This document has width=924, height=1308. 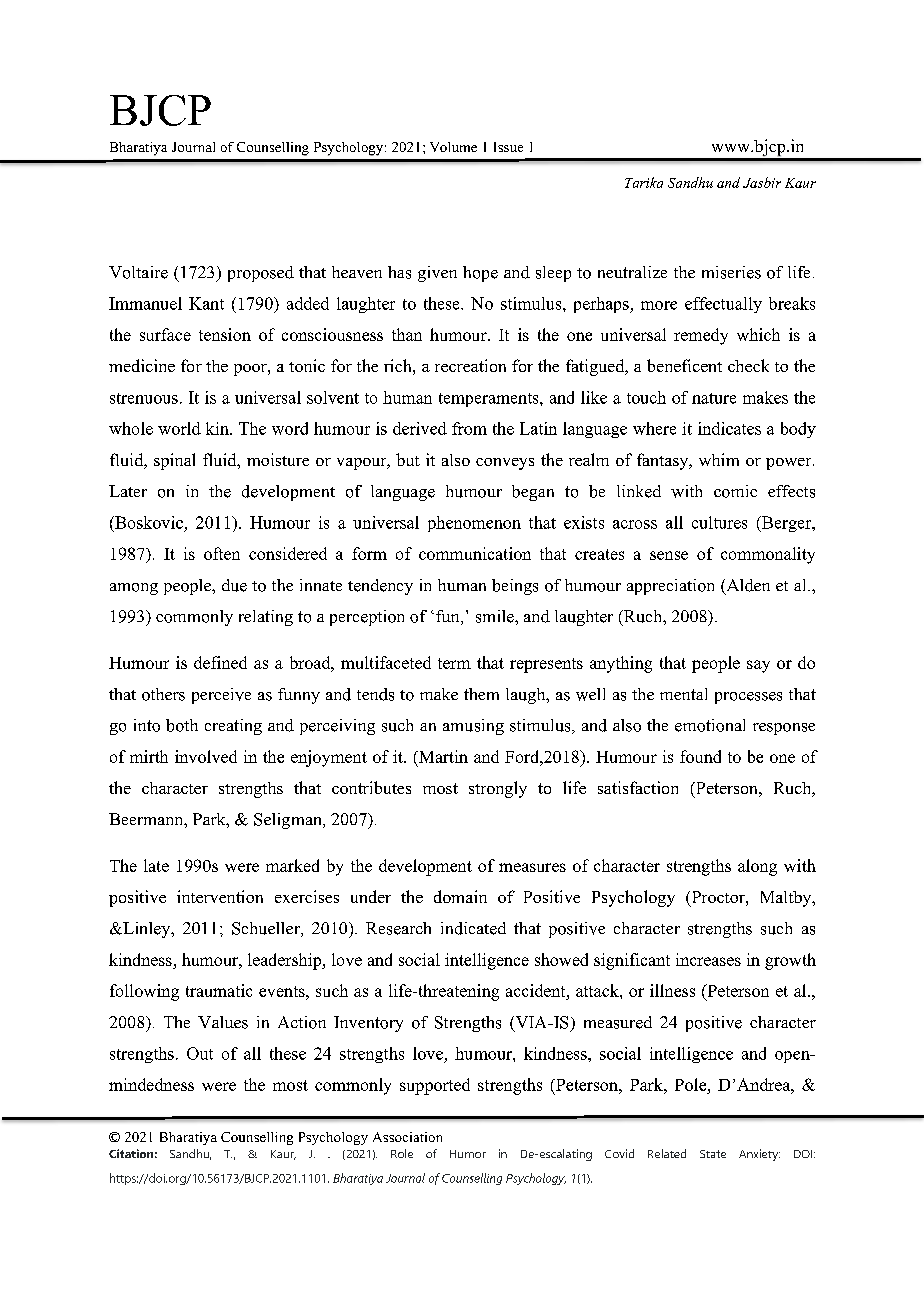 What do you see at coordinates (261, 274) in the document?
I see `proposed` at bounding box center [261, 274].
